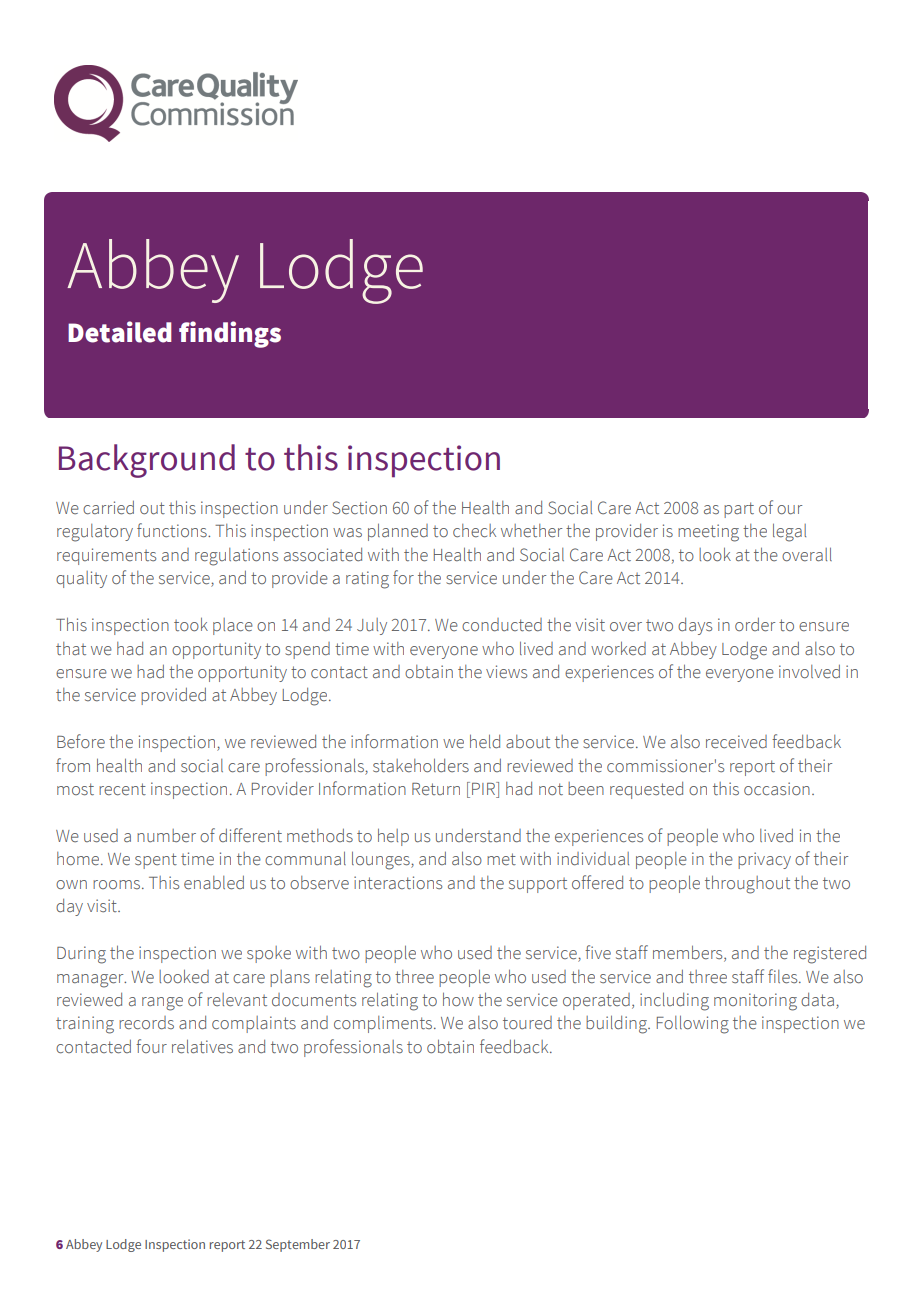  What do you see at coordinates (436, 789) in the page?
I see `Return` at bounding box center [436, 789].
